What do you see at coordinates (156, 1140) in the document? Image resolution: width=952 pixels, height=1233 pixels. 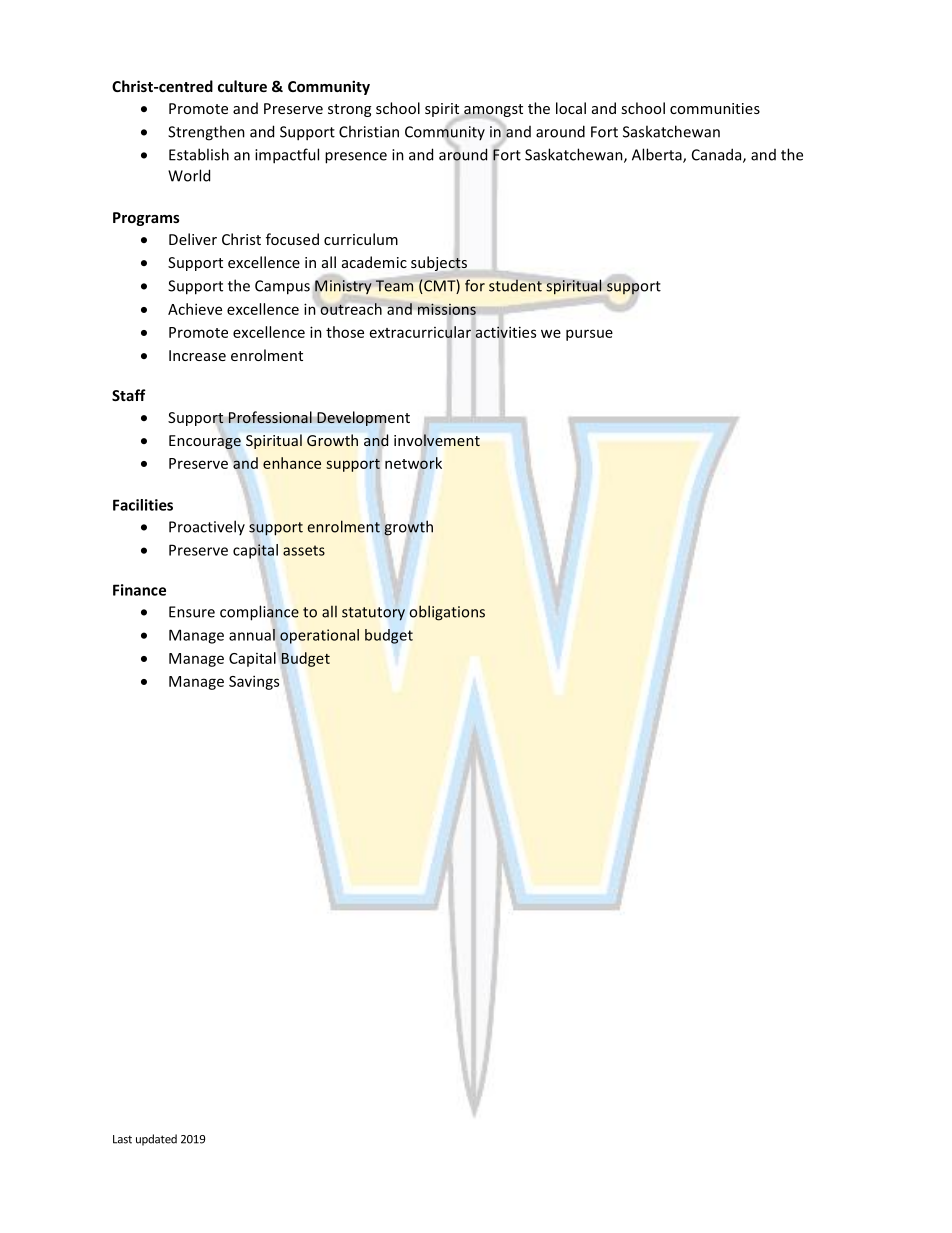 I see `updated` at bounding box center [156, 1140].
